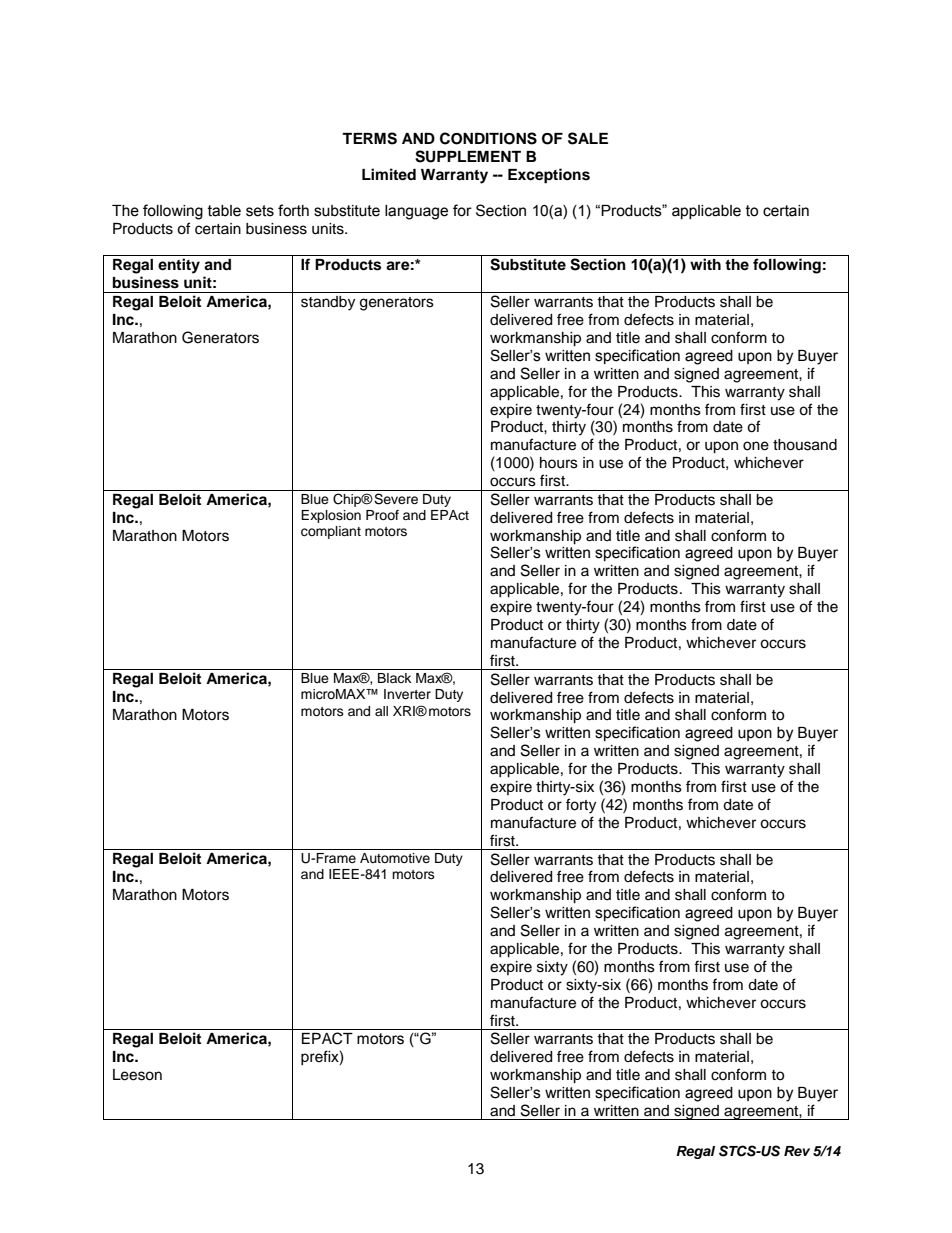 This screenshot has height=1233, width=952. Describe the element at coordinates (331, 532) in the screenshot. I see `compliant` at that location.
